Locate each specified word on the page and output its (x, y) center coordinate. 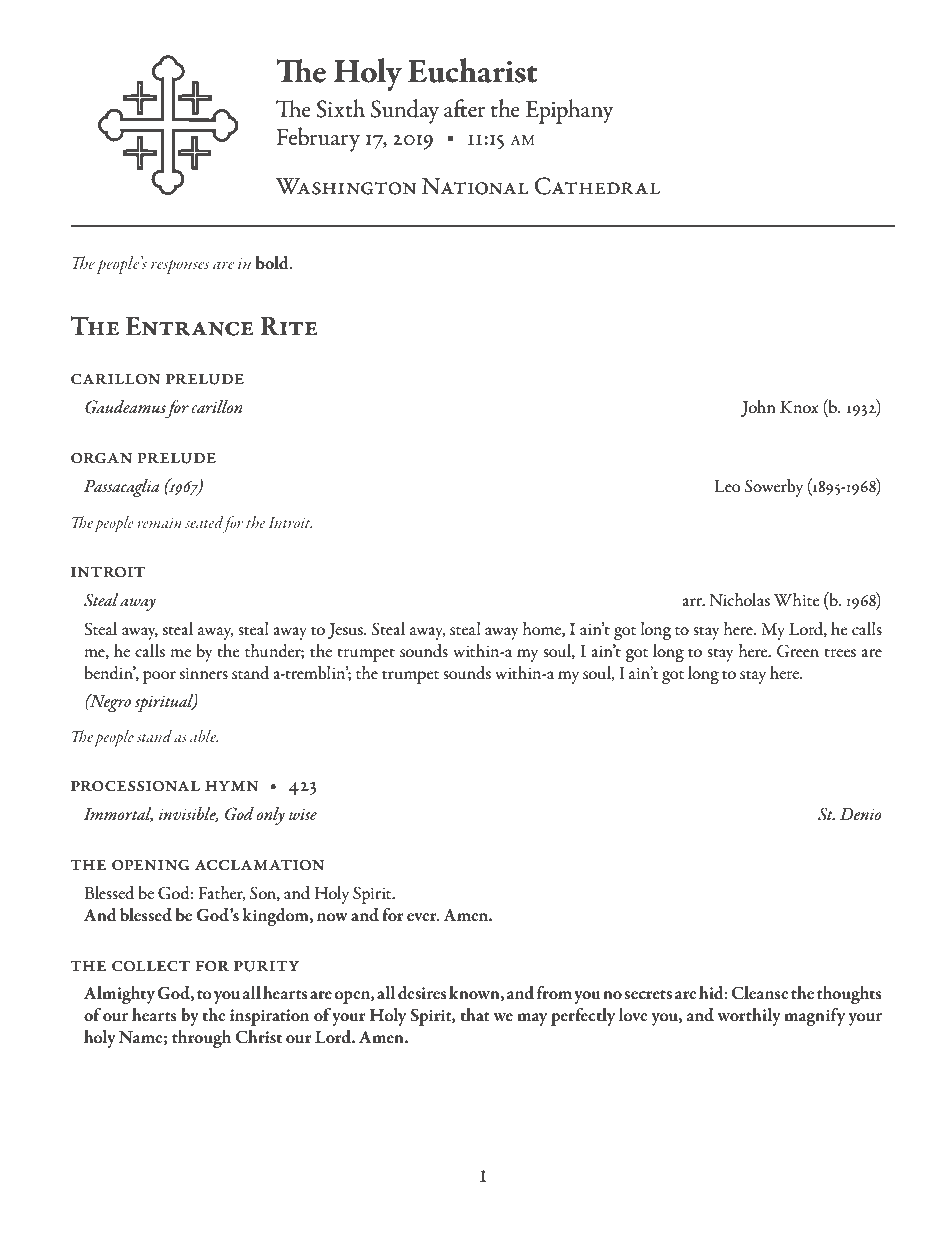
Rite (289, 326)
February (318, 139)
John (758, 408)
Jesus (346, 631)
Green (798, 651)
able (204, 736)
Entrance (189, 326)
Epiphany (569, 111)
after (465, 108)
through (201, 1039)
